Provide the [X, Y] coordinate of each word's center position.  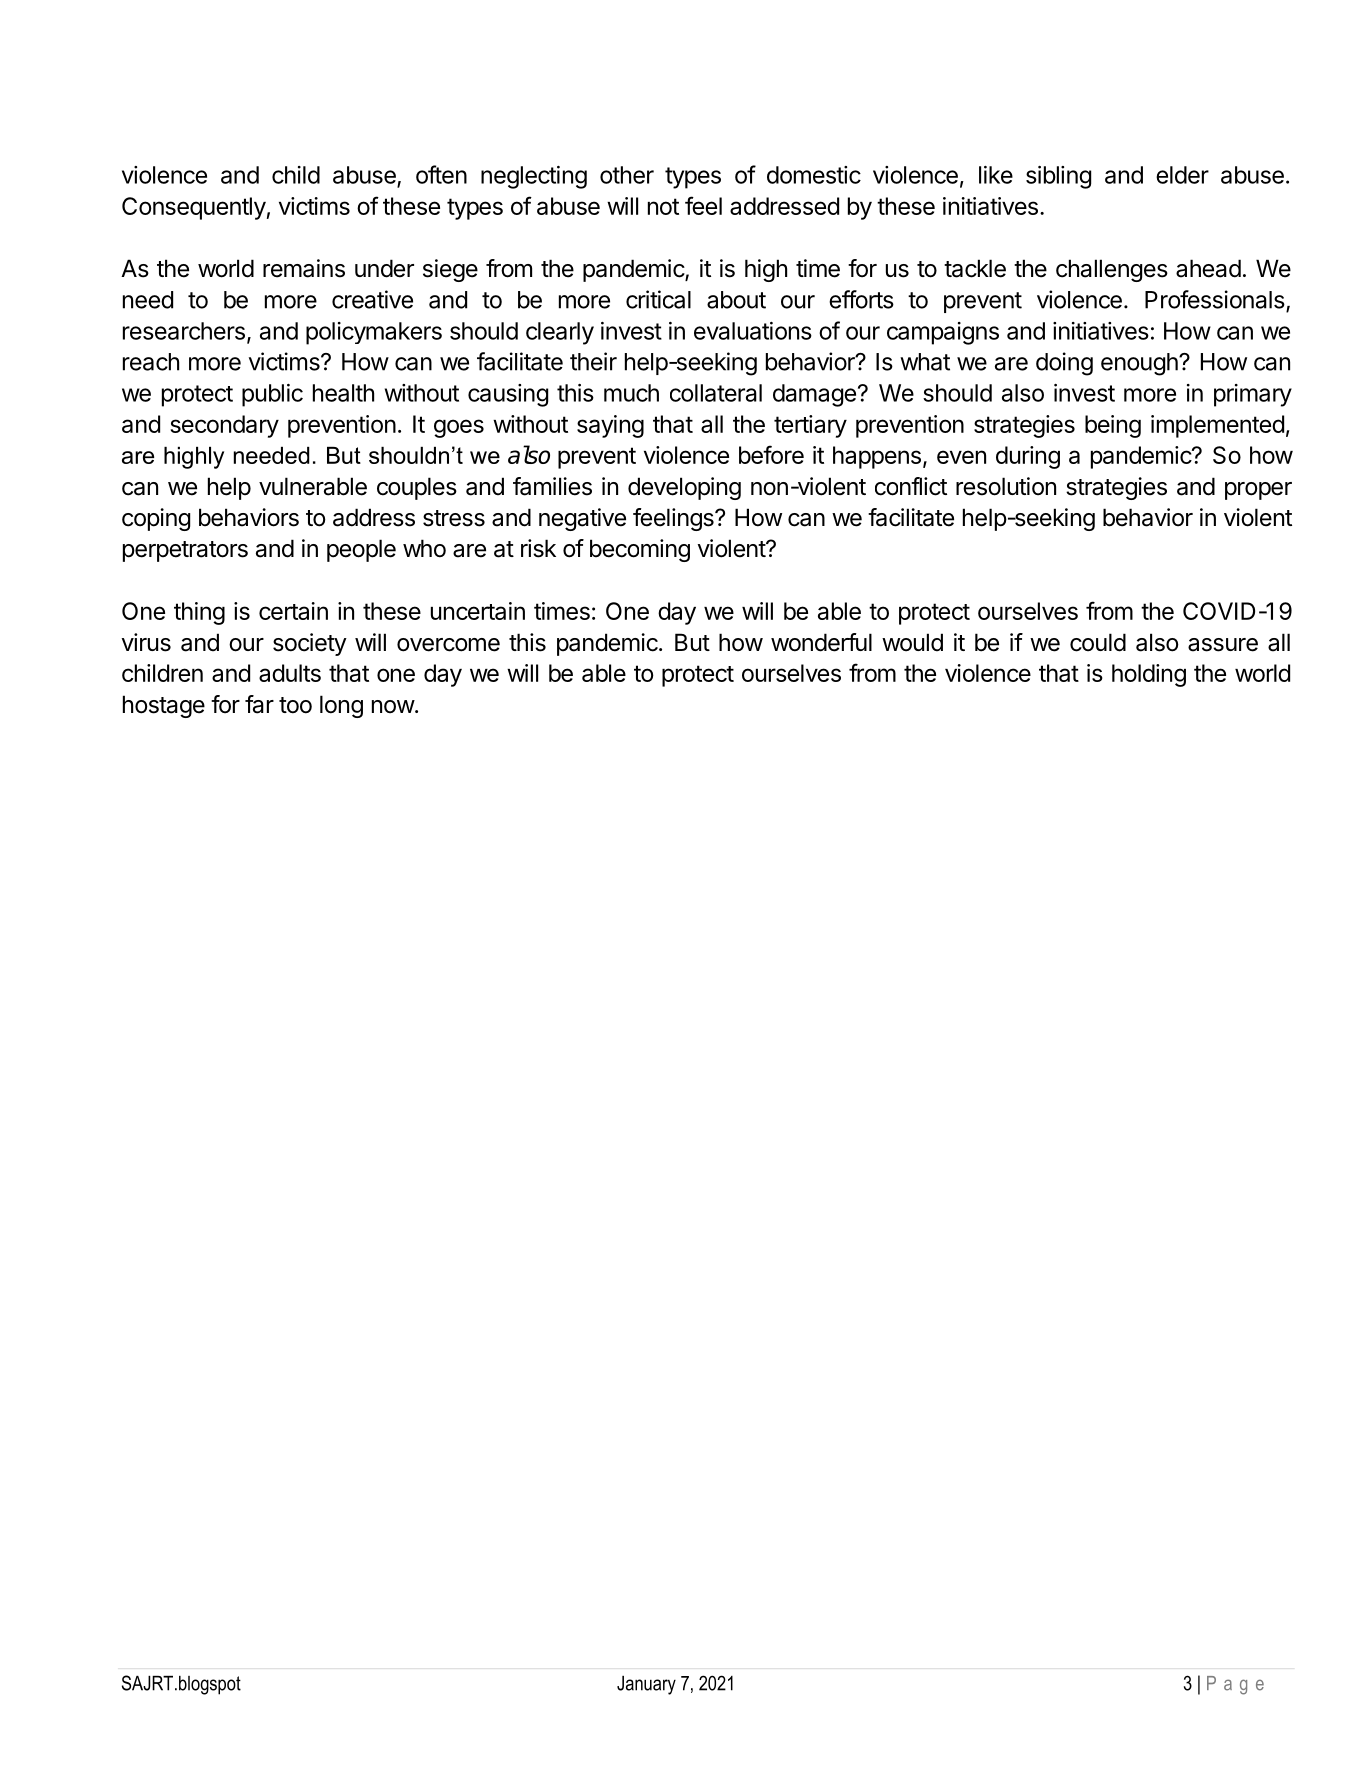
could [1098, 642]
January [646, 1685]
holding [1149, 675]
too [295, 705]
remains [304, 268]
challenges [1112, 270]
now [393, 707]
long [341, 706]
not [663, 206]
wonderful [821, 642]
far [259, 704]
